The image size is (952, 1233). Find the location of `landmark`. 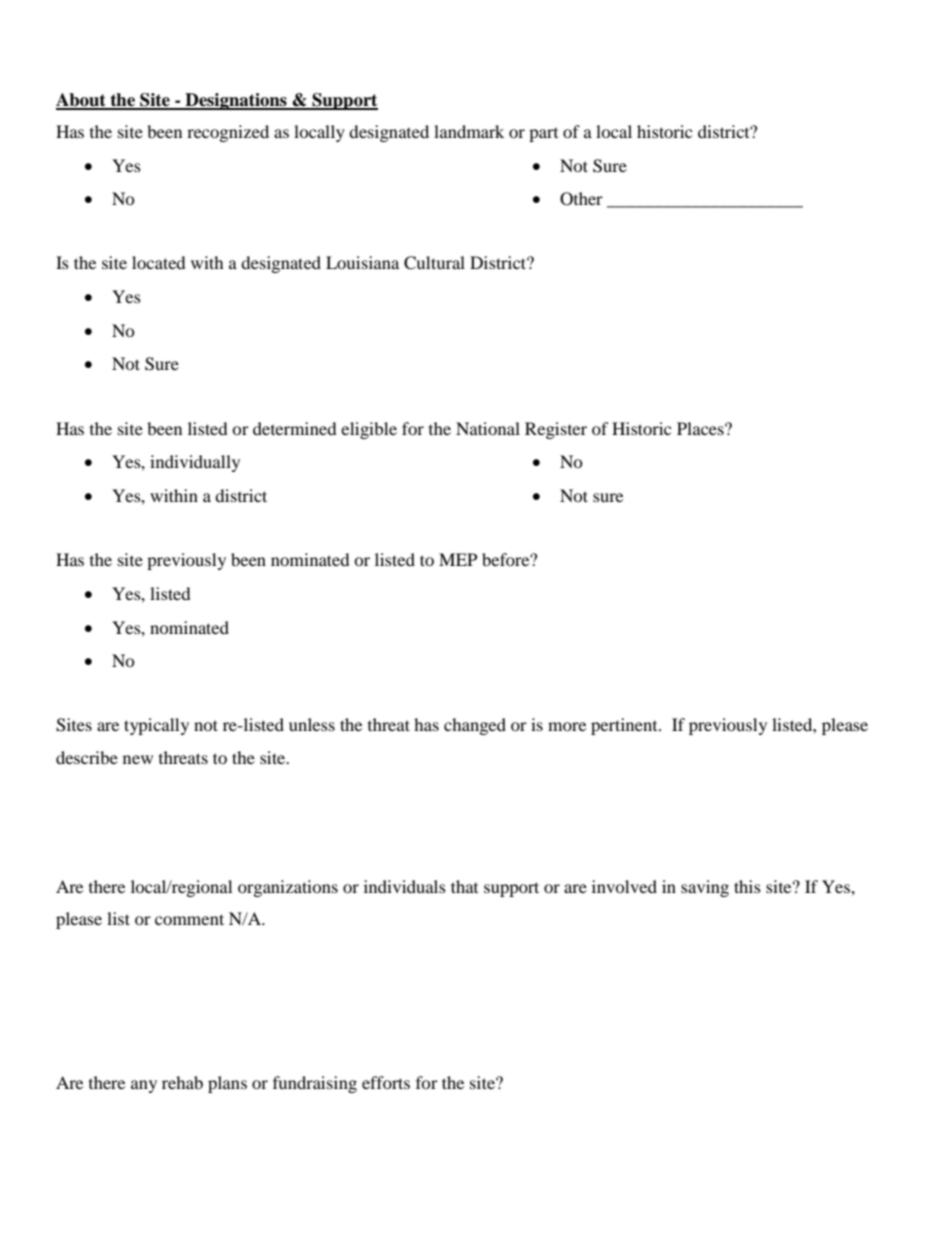

landmark is located at coordinates (469, 131).
